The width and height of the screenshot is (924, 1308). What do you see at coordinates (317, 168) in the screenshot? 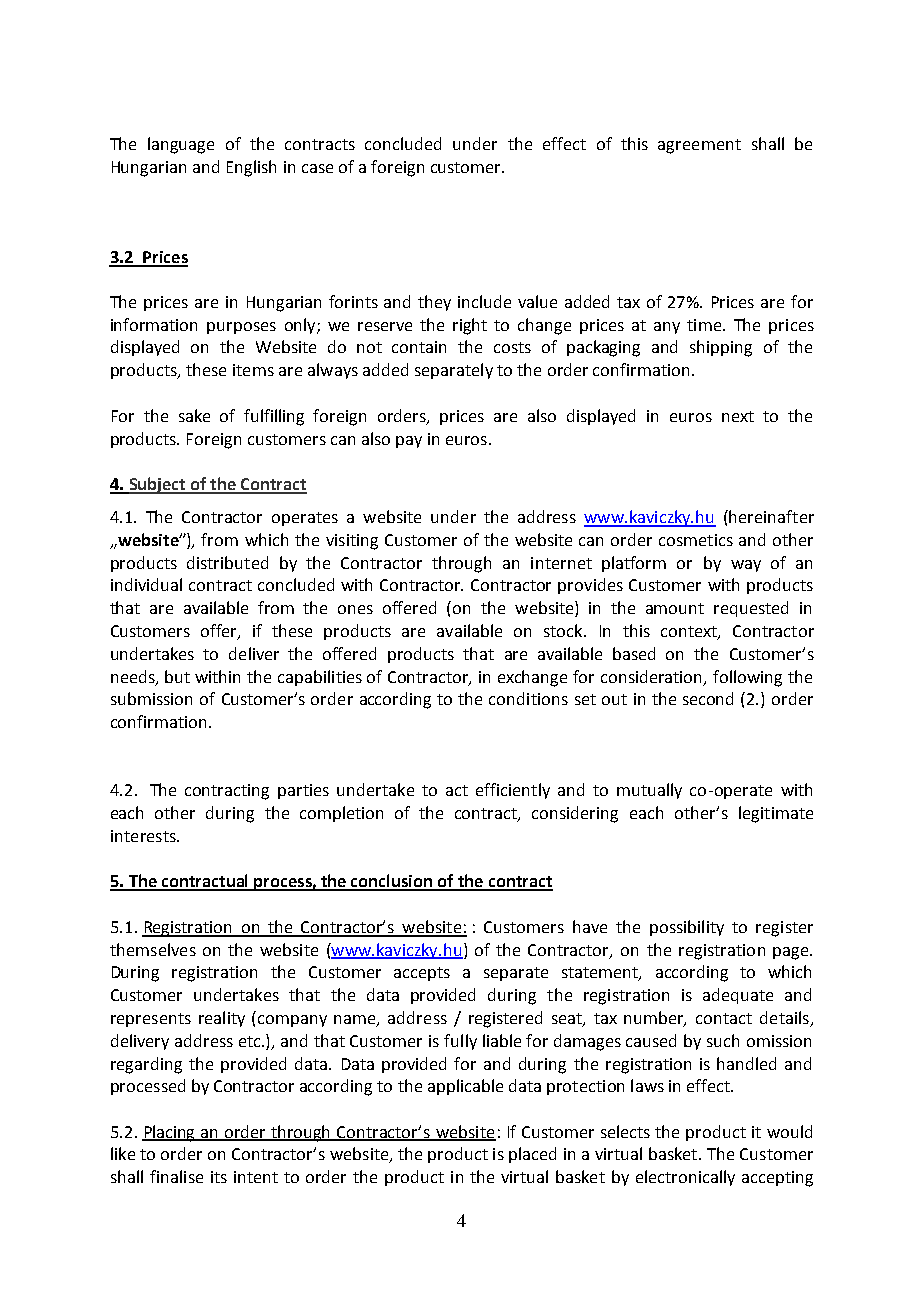
I see `case` at bounding box center [317, 168].
